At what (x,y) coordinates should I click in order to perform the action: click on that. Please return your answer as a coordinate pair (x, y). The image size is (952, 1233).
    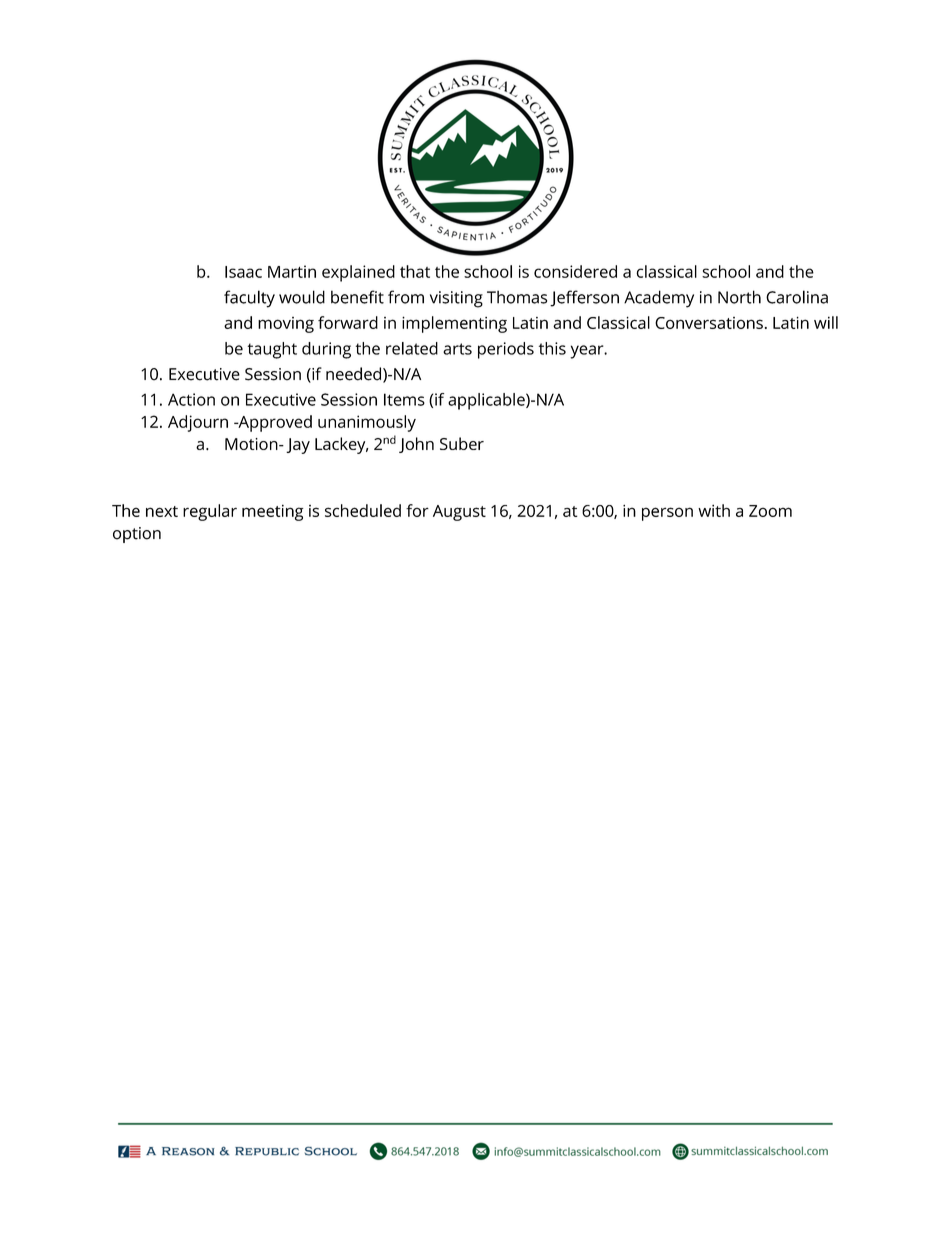
    Looking at the image, I should click on (415, 271).
